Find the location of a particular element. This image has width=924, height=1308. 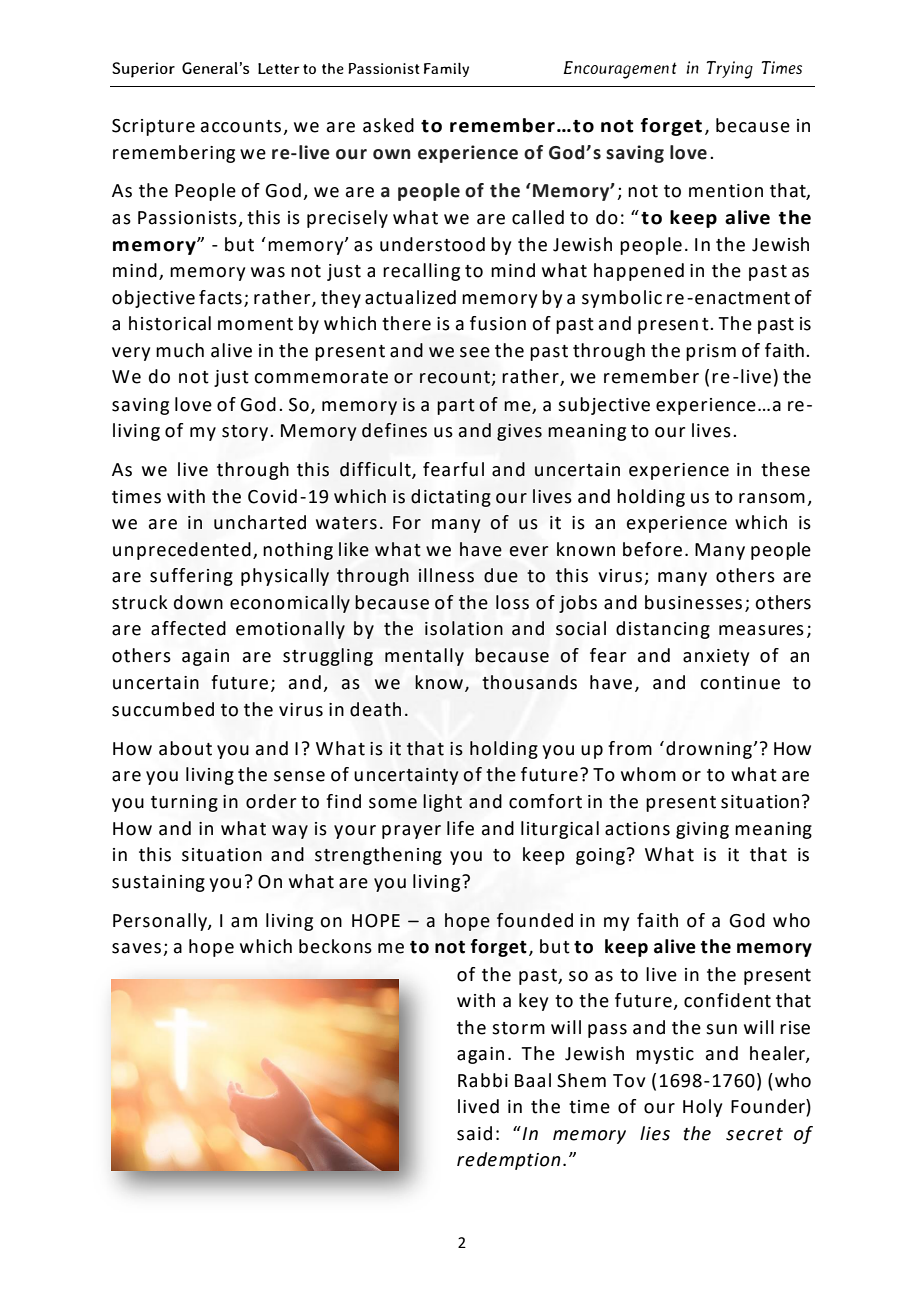

Family is located at coordinates (446, 69).
